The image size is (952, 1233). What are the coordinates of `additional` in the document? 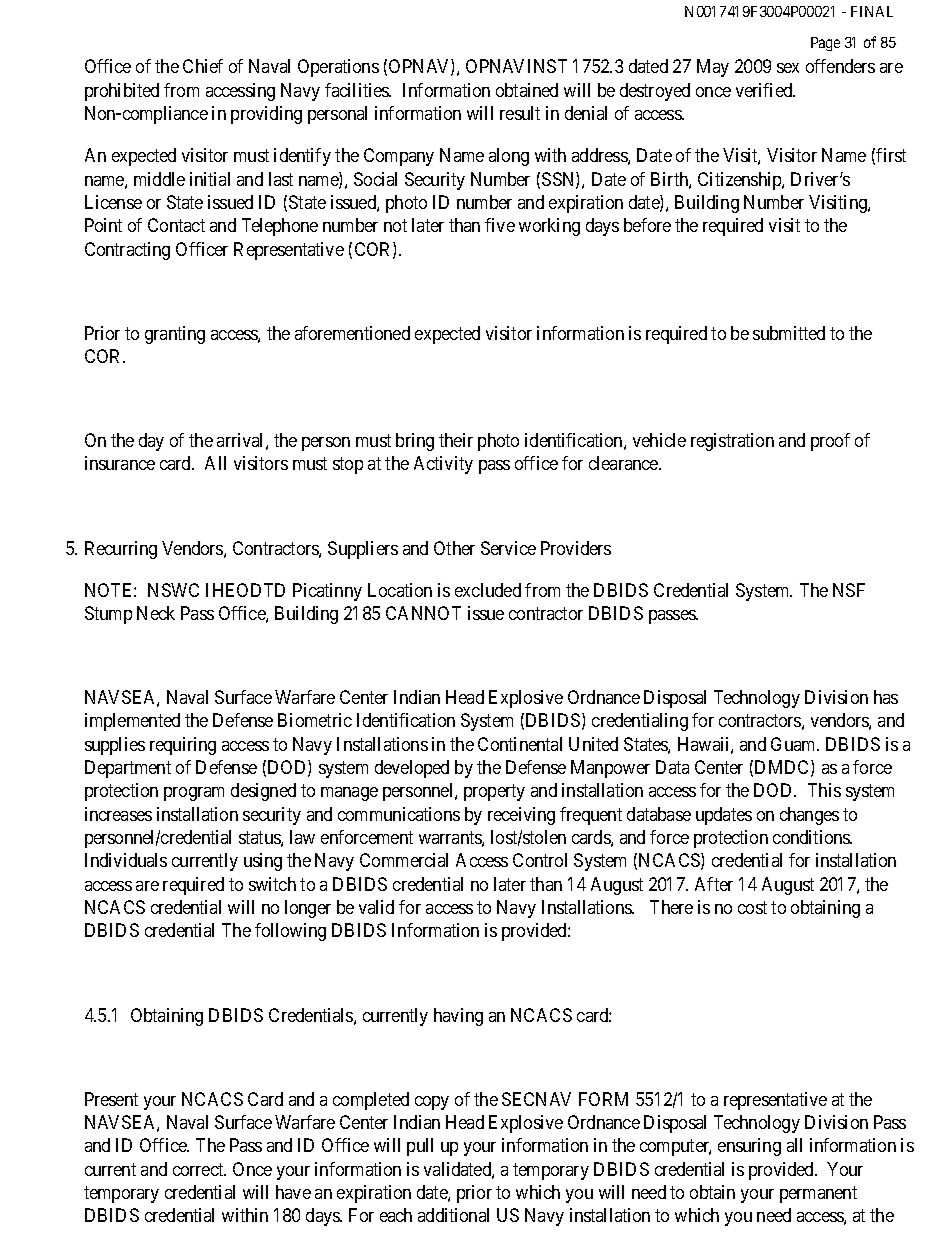 It's located at (453, 1215).
